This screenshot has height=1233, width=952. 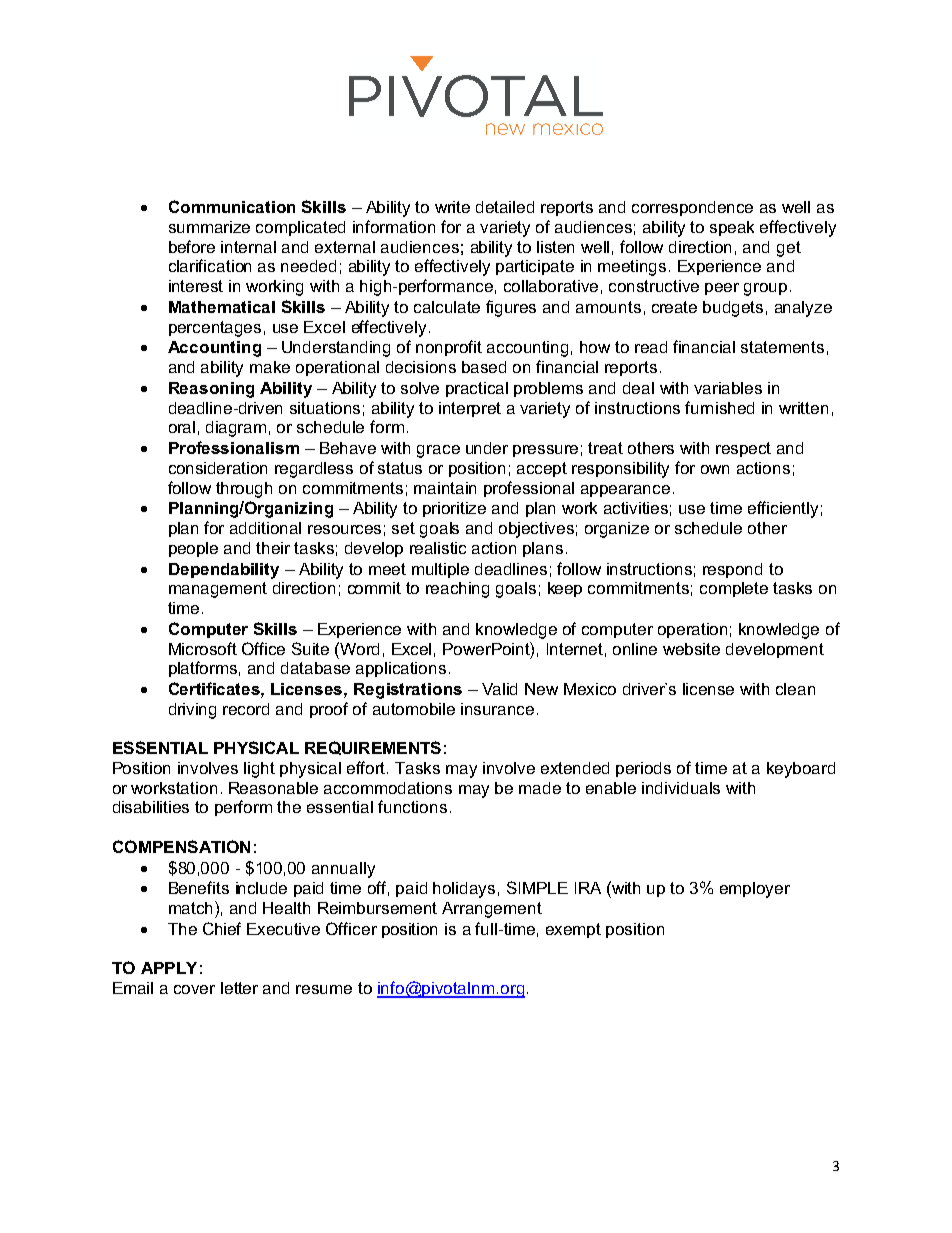 I want to click on own, so click(x=715, y=469).
